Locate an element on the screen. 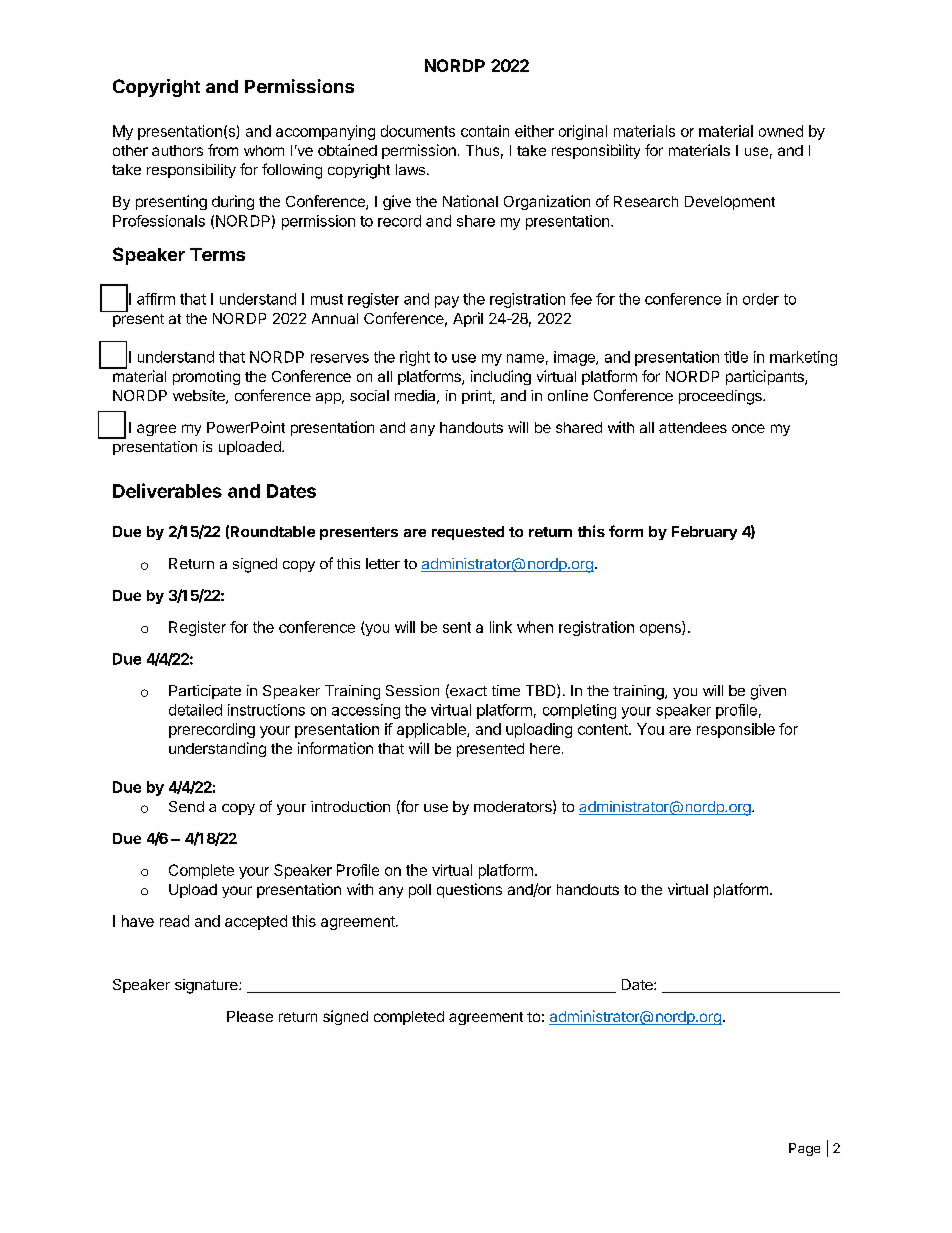  opens is located at coordinates (661, 630).
